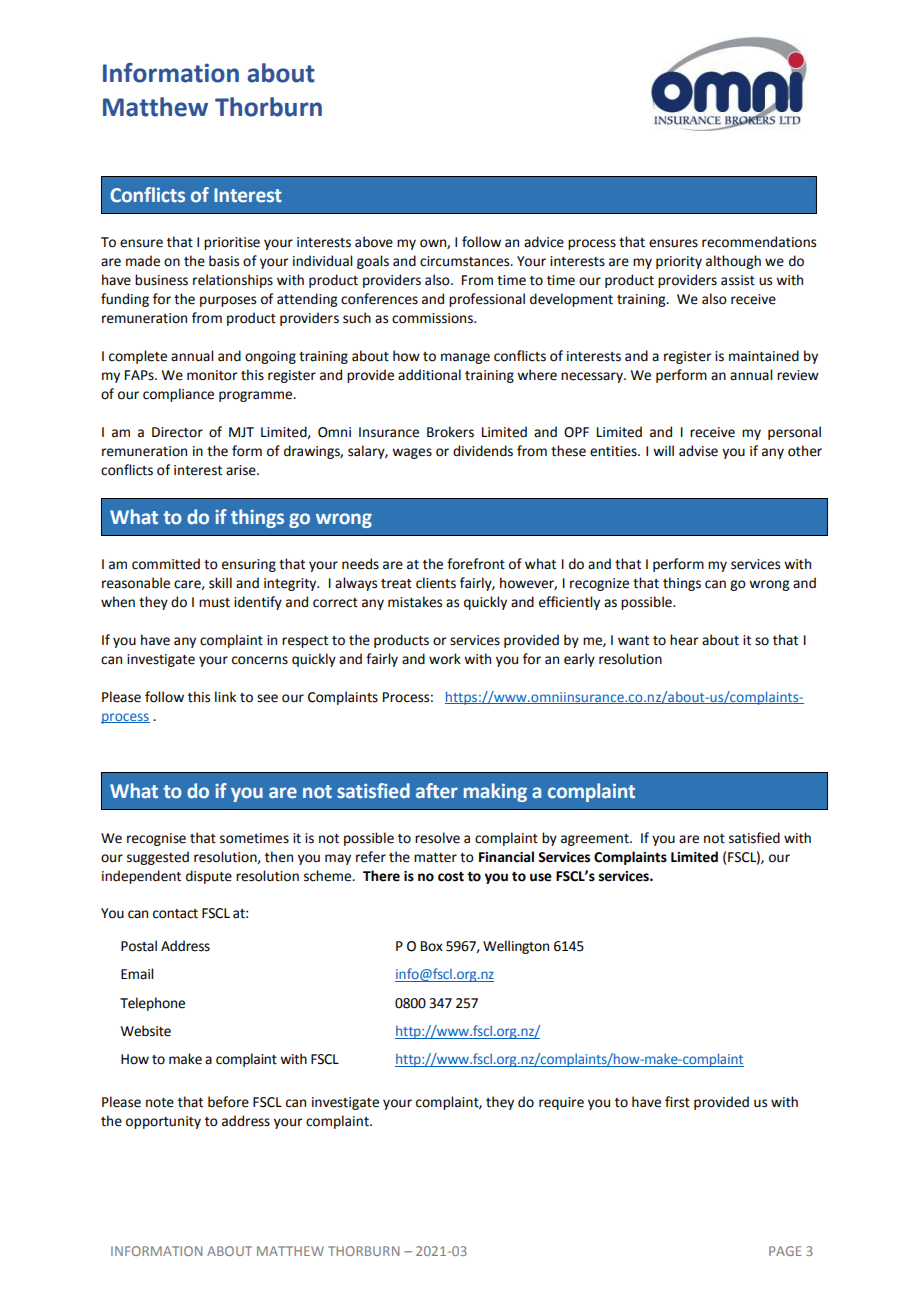  I want to click on opportunity, so click(163, 1122).
